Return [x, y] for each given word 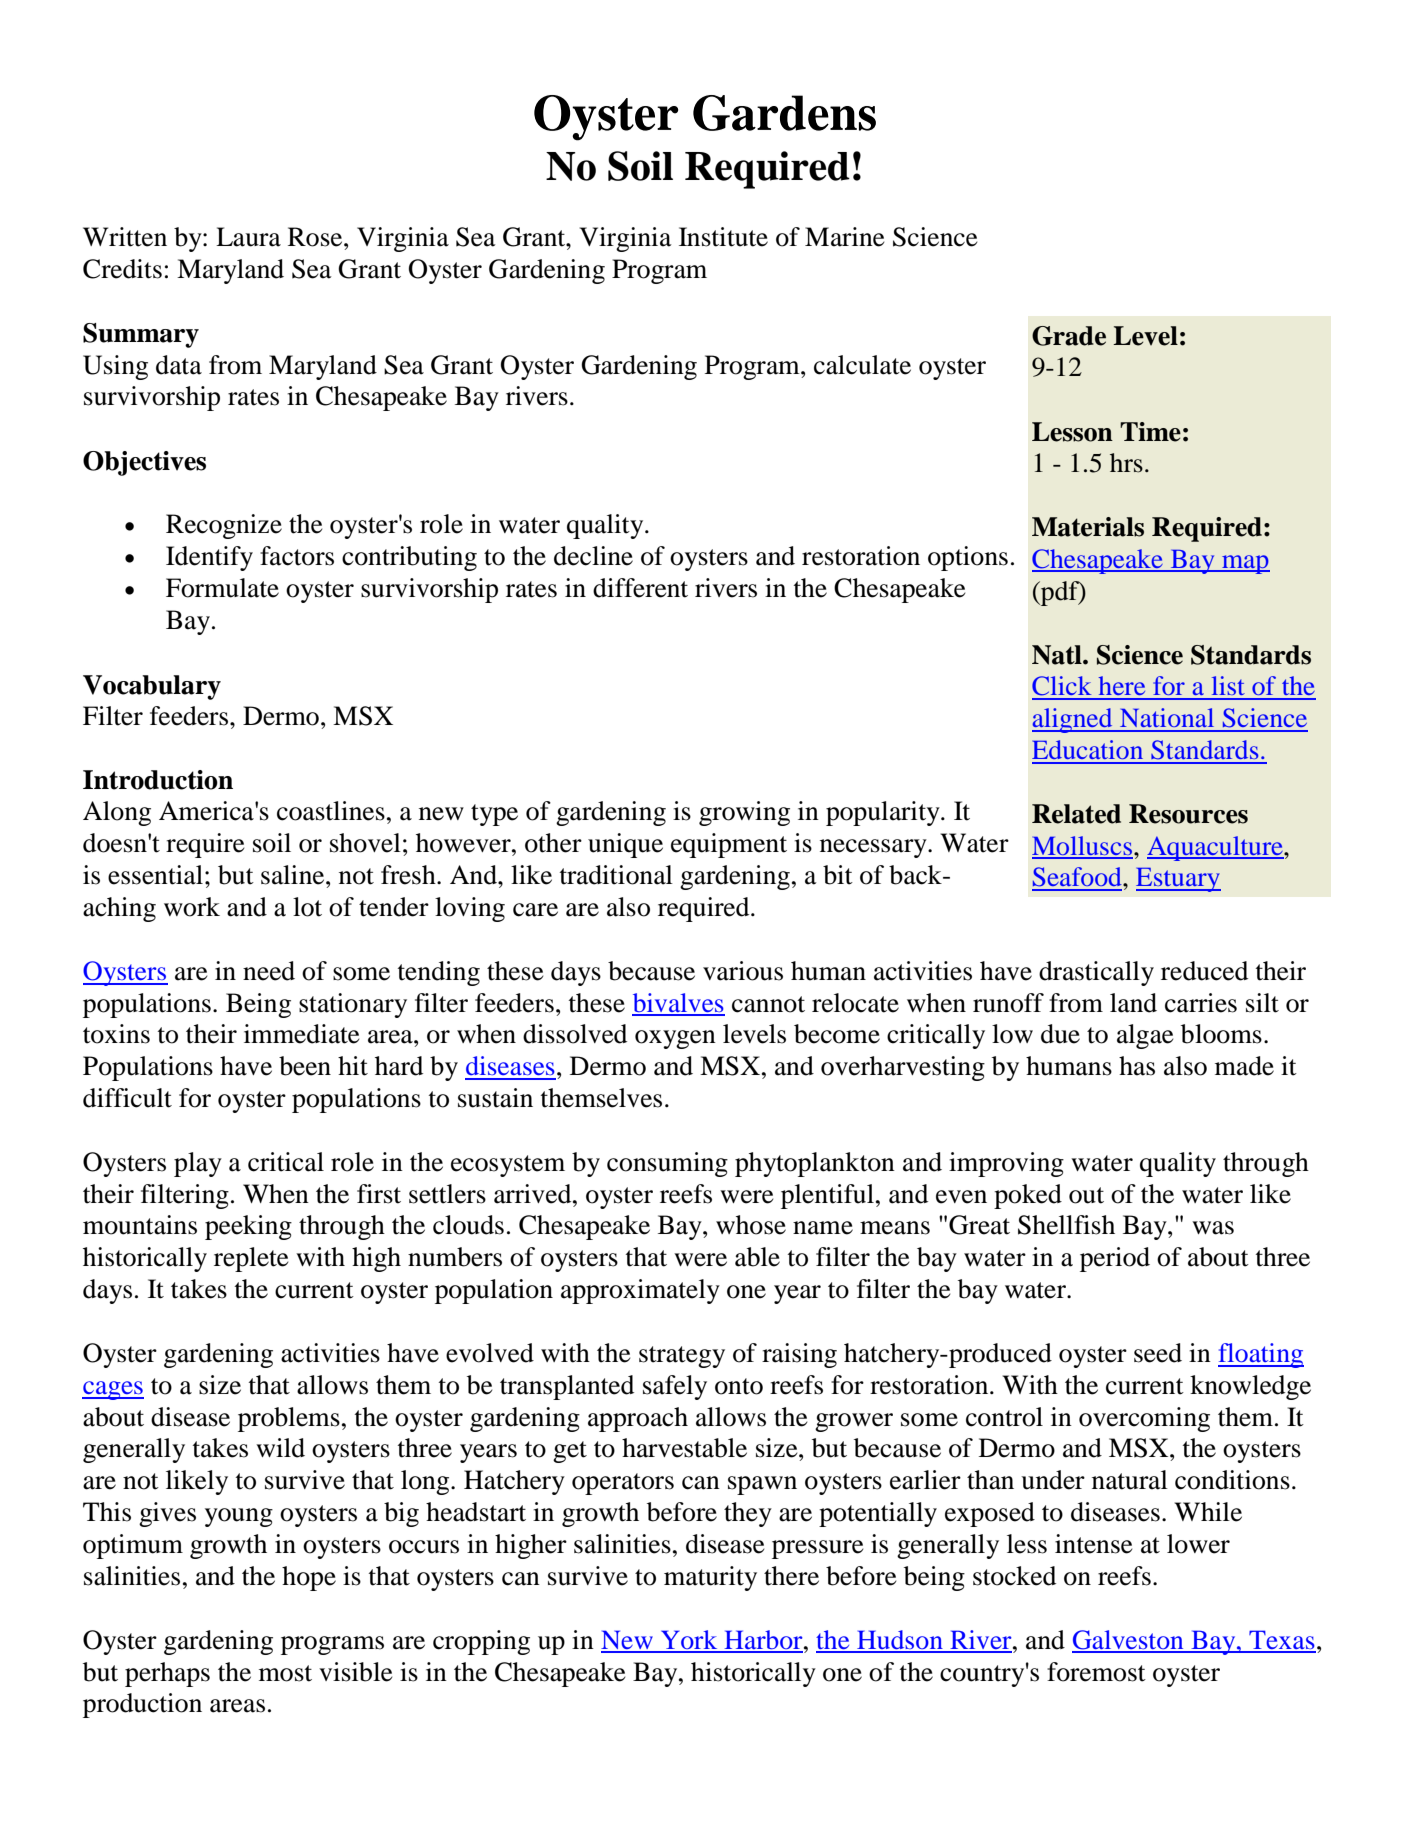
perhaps [167, 1674]
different [640, 588]
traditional [616, 875]
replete [251, 1259]
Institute [723, 237]
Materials [1088, 527]
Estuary [1178, 880]
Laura [248, 237]
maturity [710, 1578]
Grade [1069, 336]
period [1115, 1259]
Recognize [224, 526]
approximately [640, 1291]
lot [307, 907]
